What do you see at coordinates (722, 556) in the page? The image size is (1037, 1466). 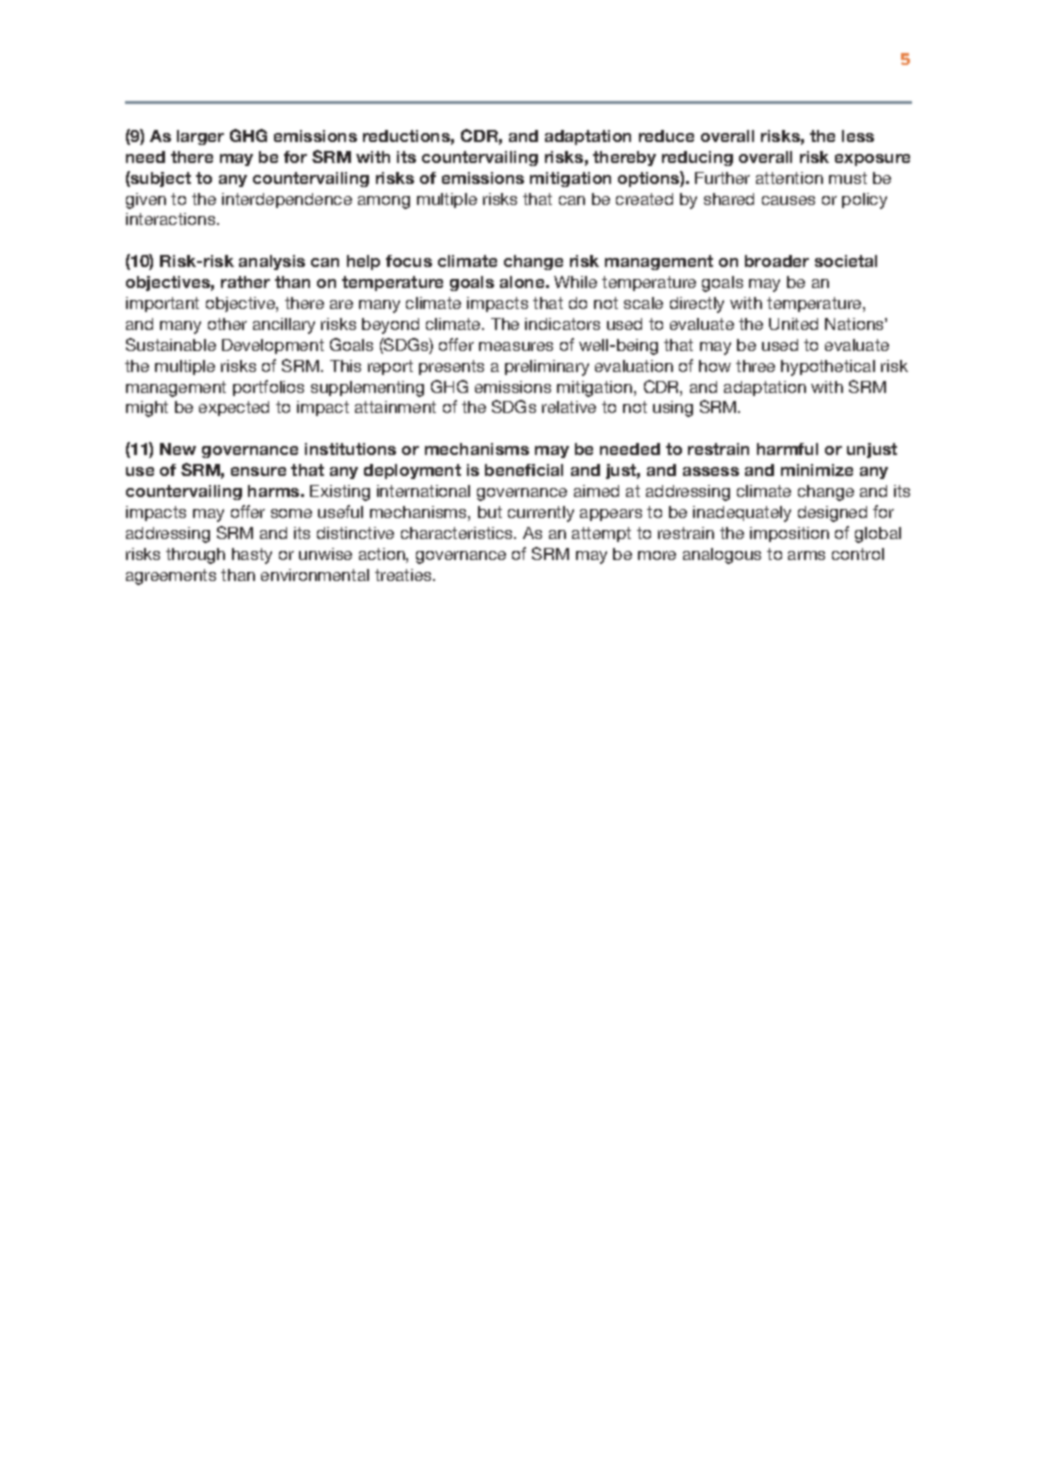 I see `analogous` at bounding box center [722, 556].
